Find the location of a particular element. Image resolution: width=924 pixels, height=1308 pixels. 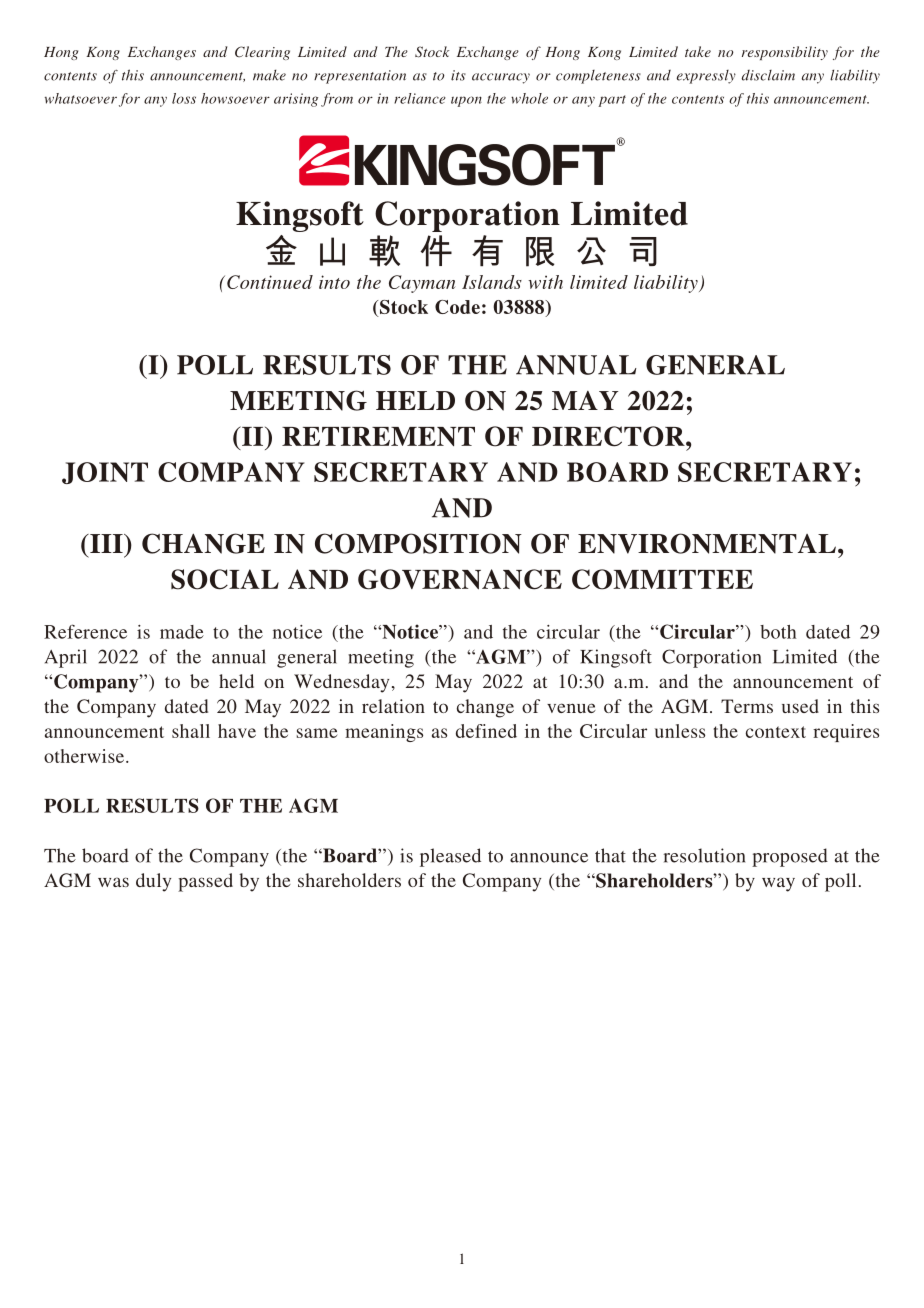

both is located at coordinates (778, 632).
